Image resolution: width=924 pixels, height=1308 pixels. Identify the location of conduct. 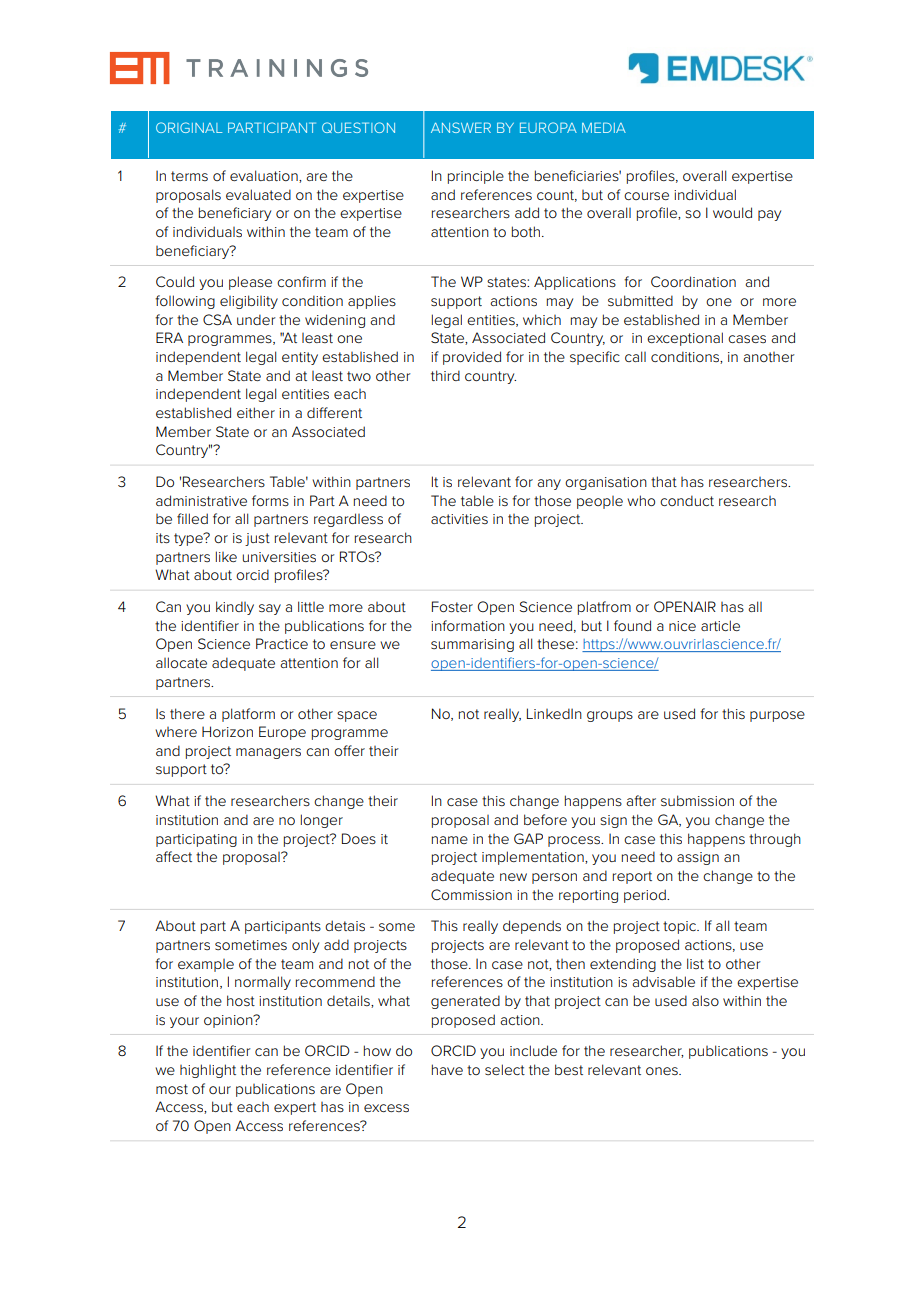
(687, 500).
